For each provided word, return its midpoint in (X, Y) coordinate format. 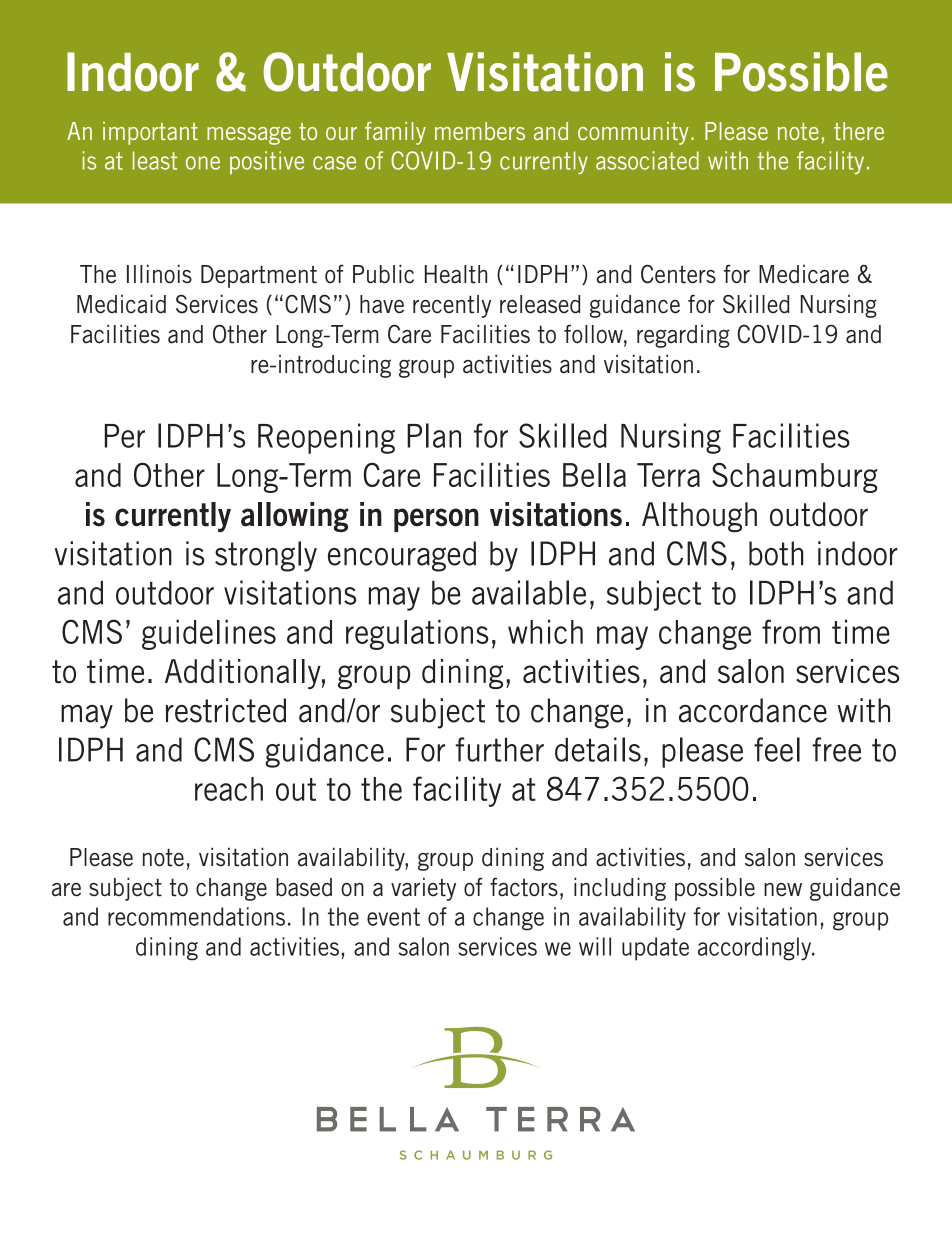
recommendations (196, 916)
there (859, 131)
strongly (266, 556)
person (436, 520)
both (776, 553)
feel (777, 749)
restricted (226, 710)
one (203, 163)
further (500, 749)
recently (452, 306)
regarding (683, 336)
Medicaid (121, 304)
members (480, 131)
